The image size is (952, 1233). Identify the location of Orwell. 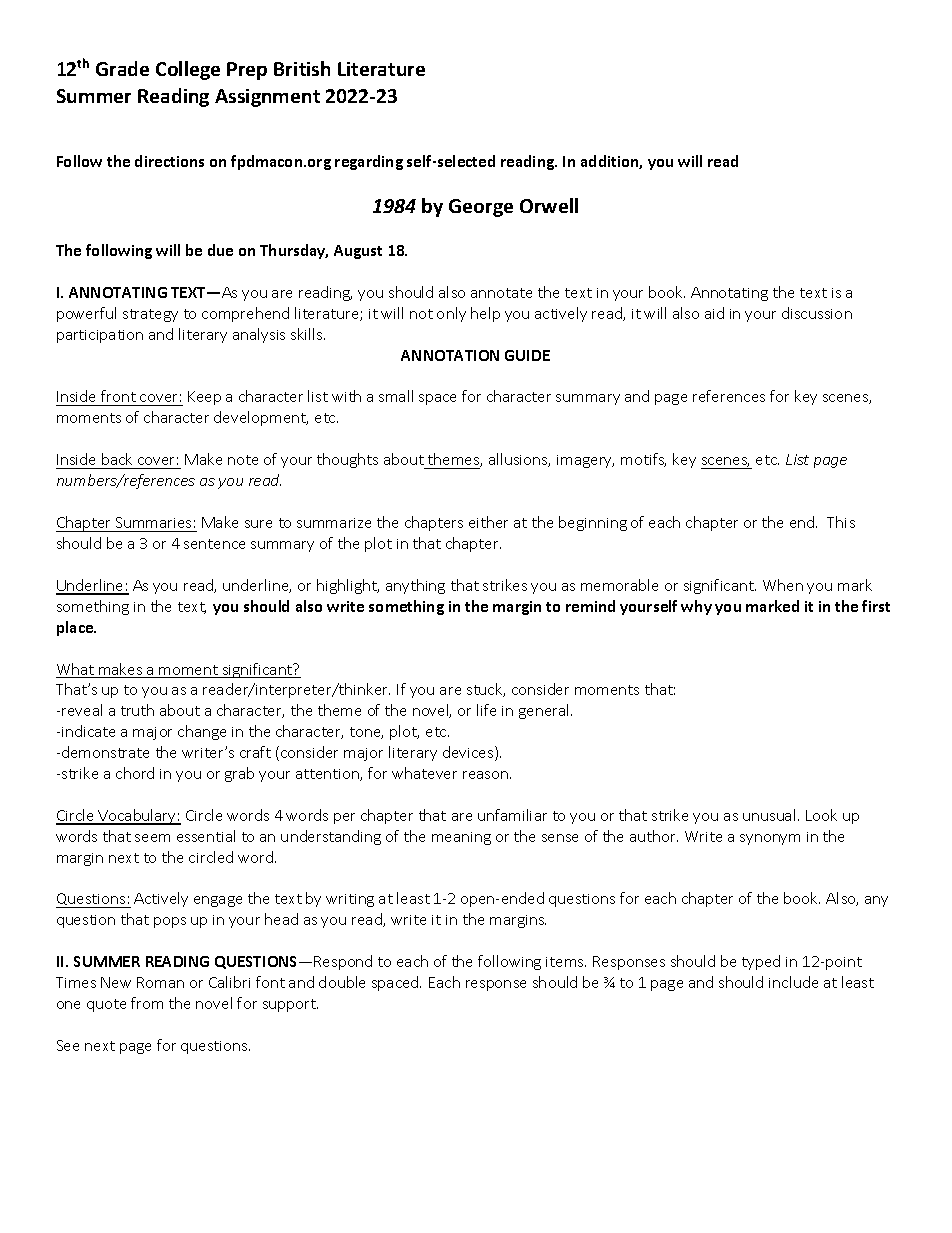
(549, 205).
